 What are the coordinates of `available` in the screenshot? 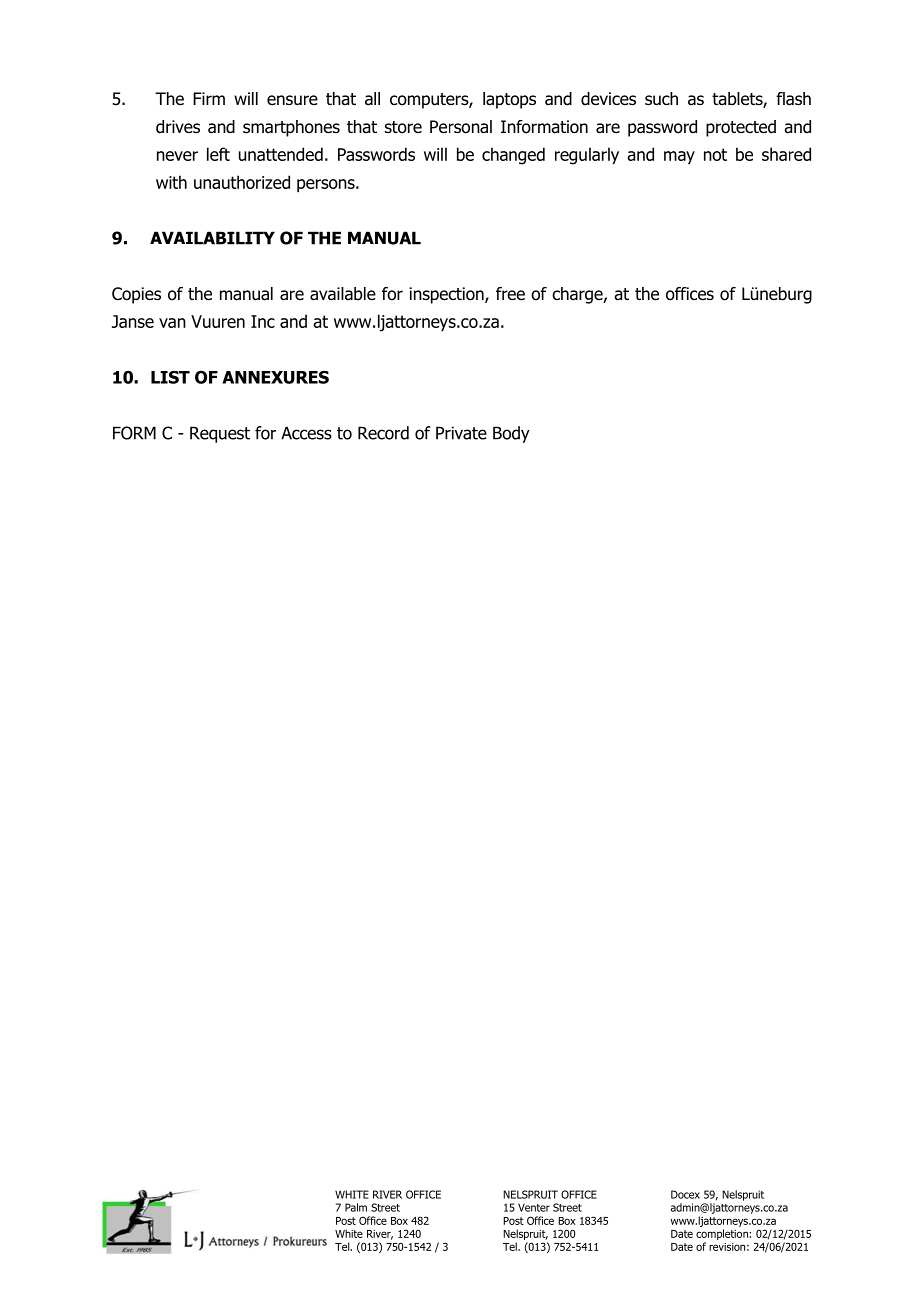 It's located at (343, 294).
